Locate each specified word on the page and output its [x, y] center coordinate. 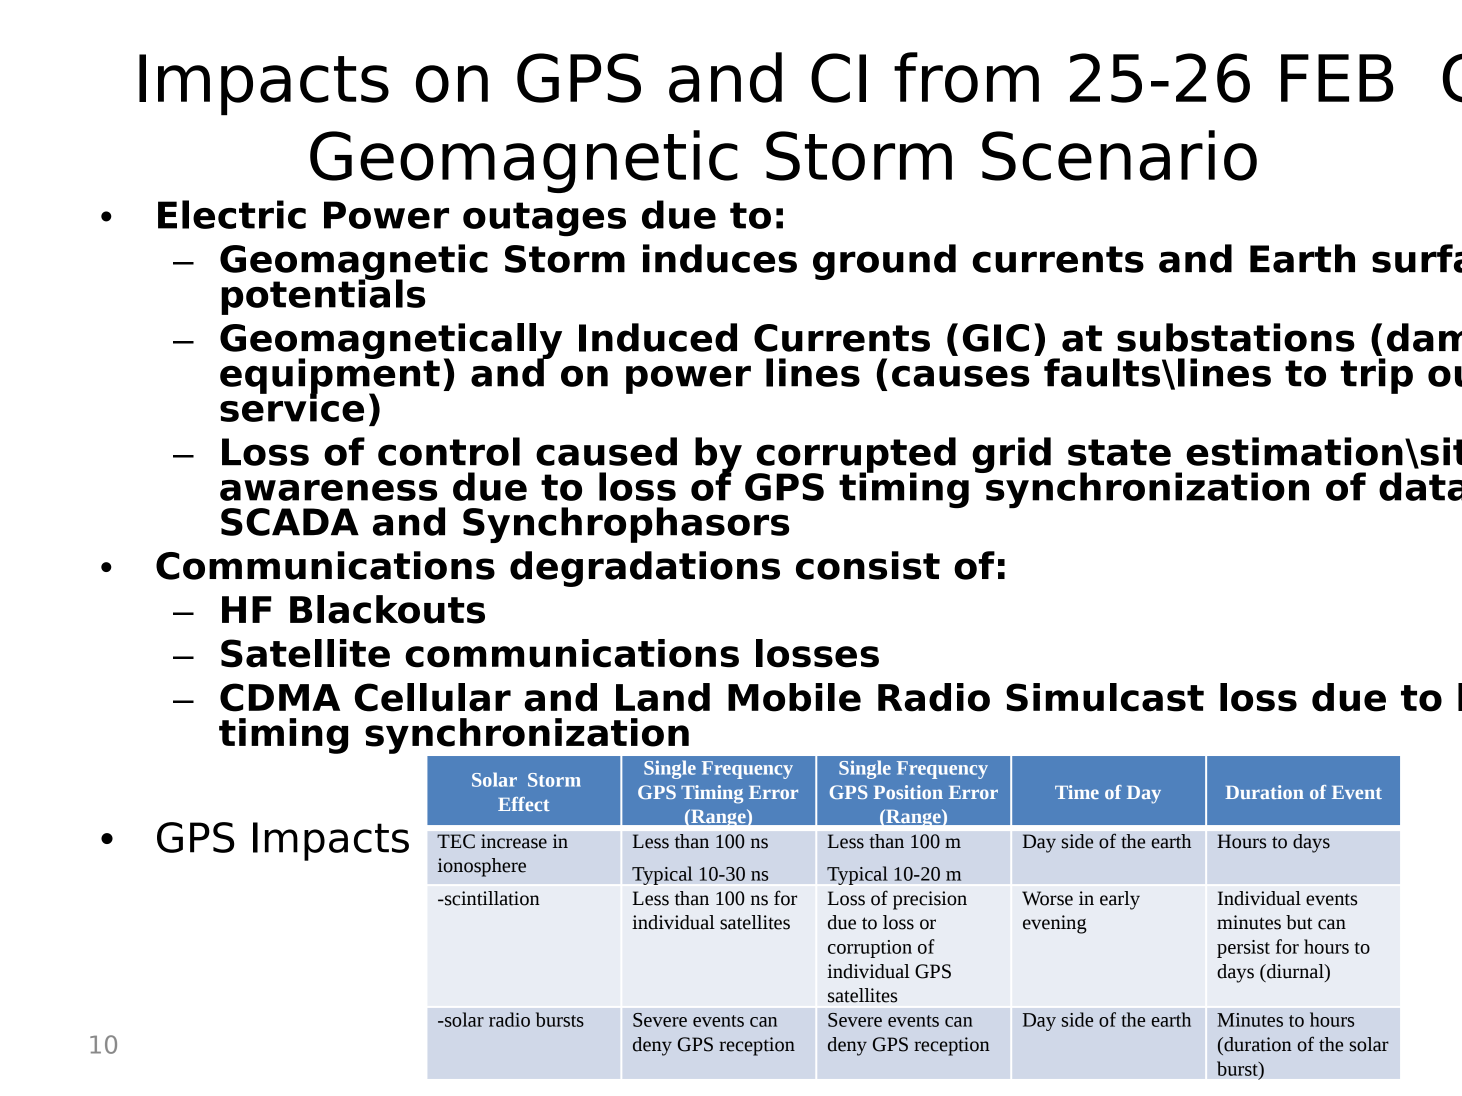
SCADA [290, 522]
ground [884, 262]
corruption [870, 949]
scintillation [491, 898]
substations [1236, 337]
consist [868, 565]
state [1119, 452]
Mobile [794, 697]
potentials [323, 296]
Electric [232, 214]
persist [1243, 949]
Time [1077, 792]
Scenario [1119, 155]
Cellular [433, 697]
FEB [1337, 78]
